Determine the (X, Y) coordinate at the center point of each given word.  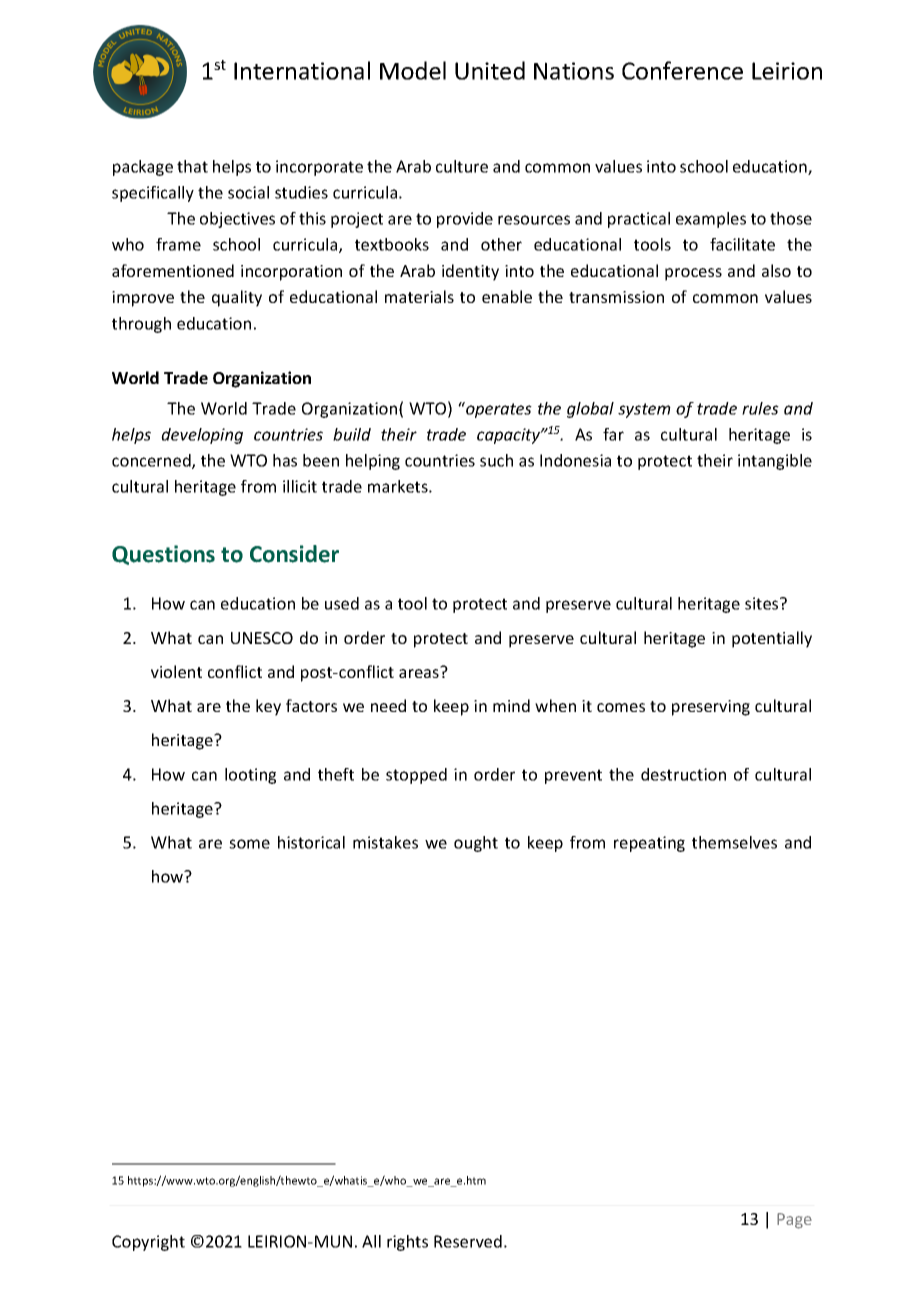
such (496, 460)
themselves (734, 842)
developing (202, 436)
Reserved (468, 1241)
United (490, 70)
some (249, 844)
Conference (682, 70)
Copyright (148, 1243)
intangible (775, 462)
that (192, 166)
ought (476, 844)
